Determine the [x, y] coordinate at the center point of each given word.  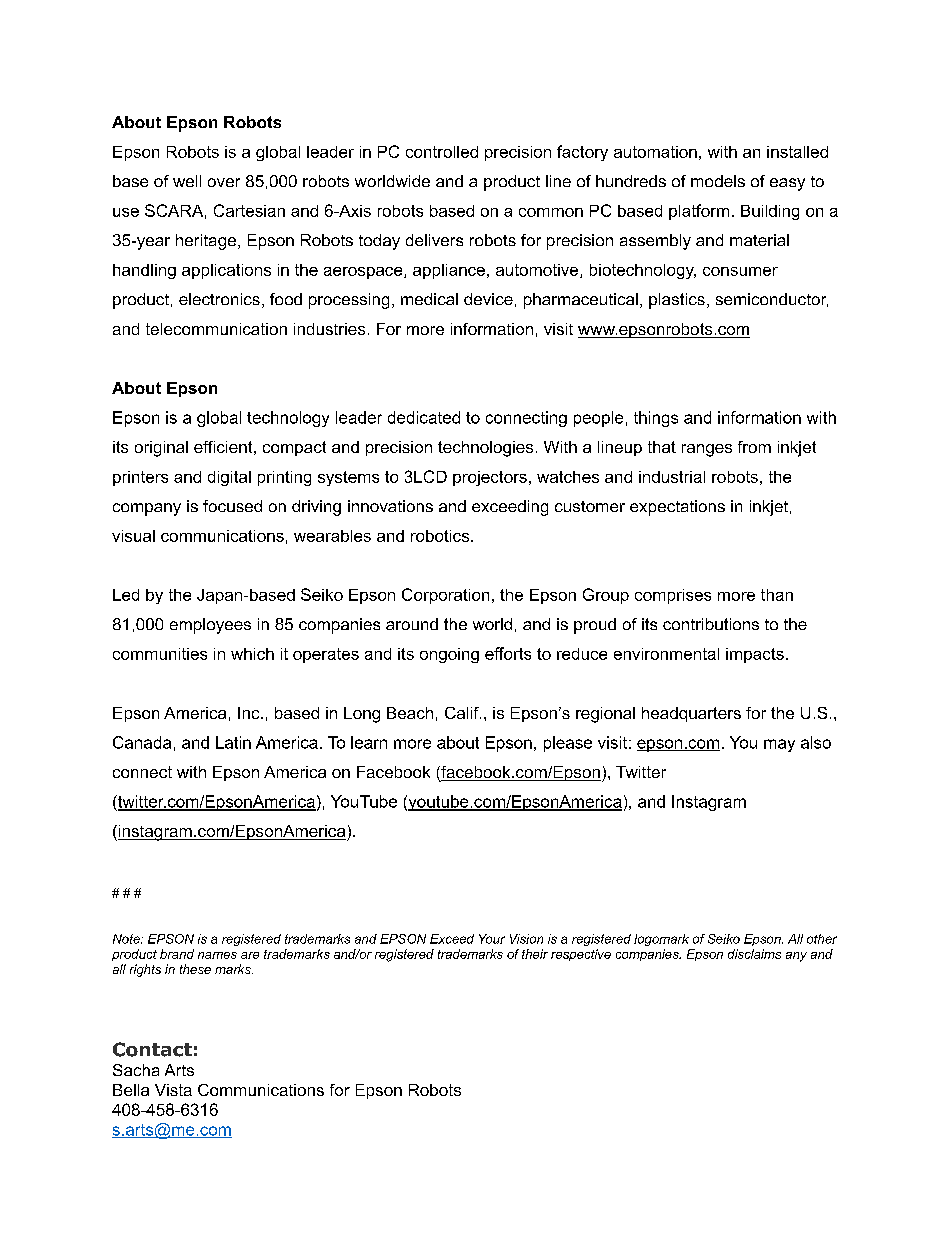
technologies [485, 449]
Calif [463, 713]
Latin [233, 742]
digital [229, 478]
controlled [442, 152]
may [779, 745]
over [224, 182]
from [754, 447]
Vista [173, 1090]
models [718, 181]
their [535, 954]
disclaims [754, 954]
